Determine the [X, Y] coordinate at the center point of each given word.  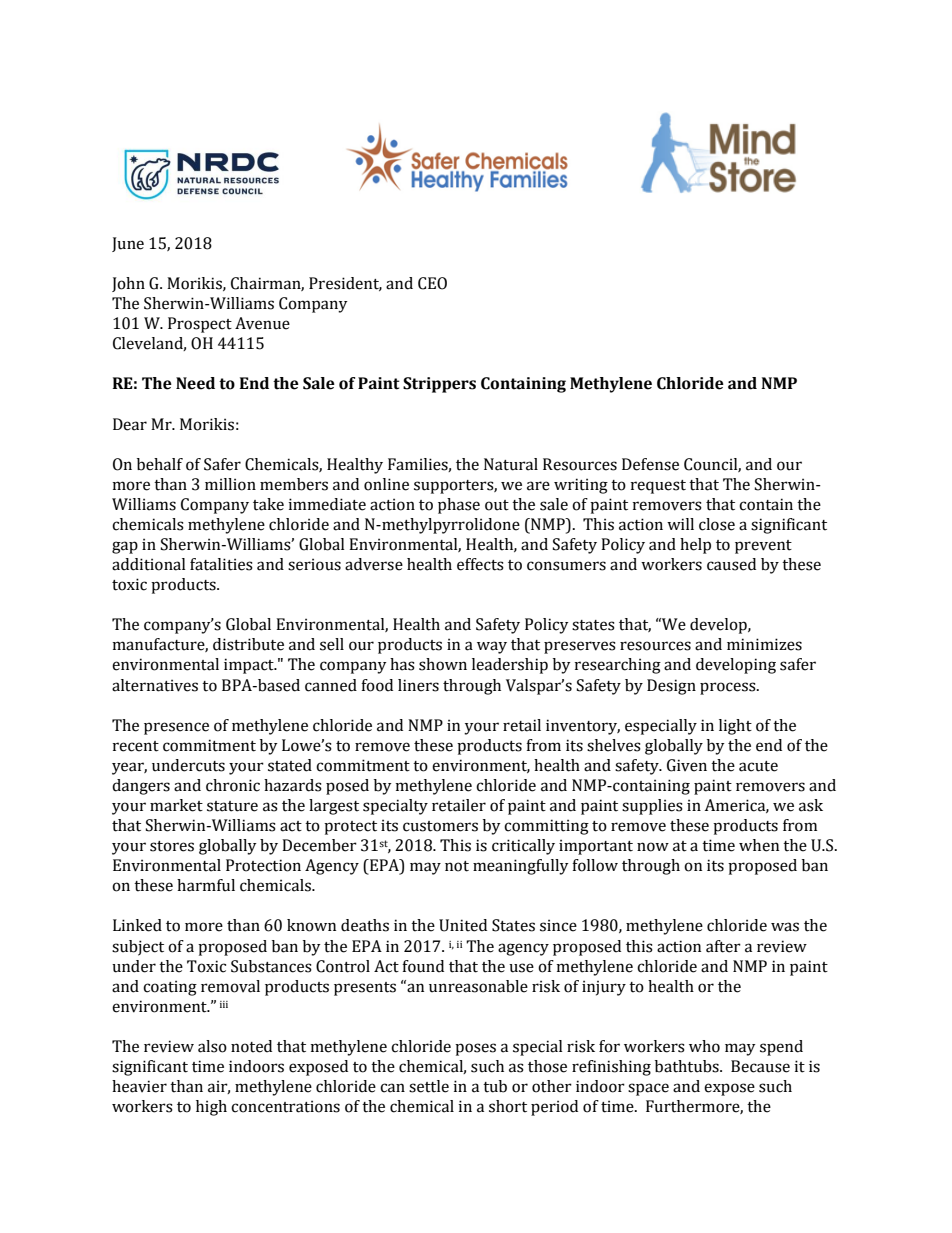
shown [443, 664]
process [729, 688]
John [128, 284]
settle [429, 1086]
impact [250, 666]
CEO [432, 283]
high [211, 1108]
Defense [650, 464]
